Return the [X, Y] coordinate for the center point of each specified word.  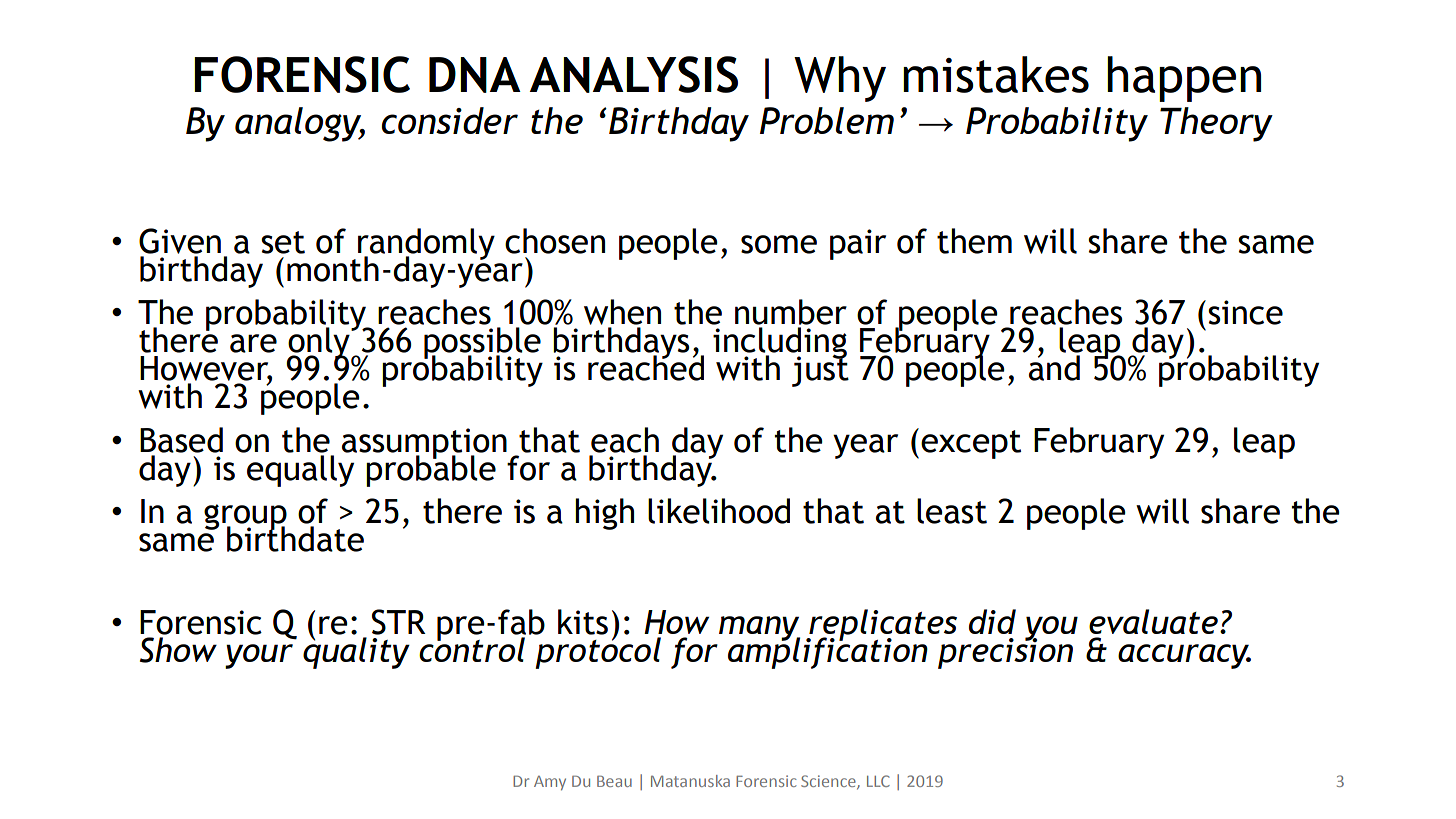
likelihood [719, 511]
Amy [550, 783]
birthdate [295, 538]
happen [1184, 79]
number [791, 312]
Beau [614, 781]
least [952, 511]
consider [450, 120]
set [283, 242]
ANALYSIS [634, 74]
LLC [878, 781]
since [1245, 312]
